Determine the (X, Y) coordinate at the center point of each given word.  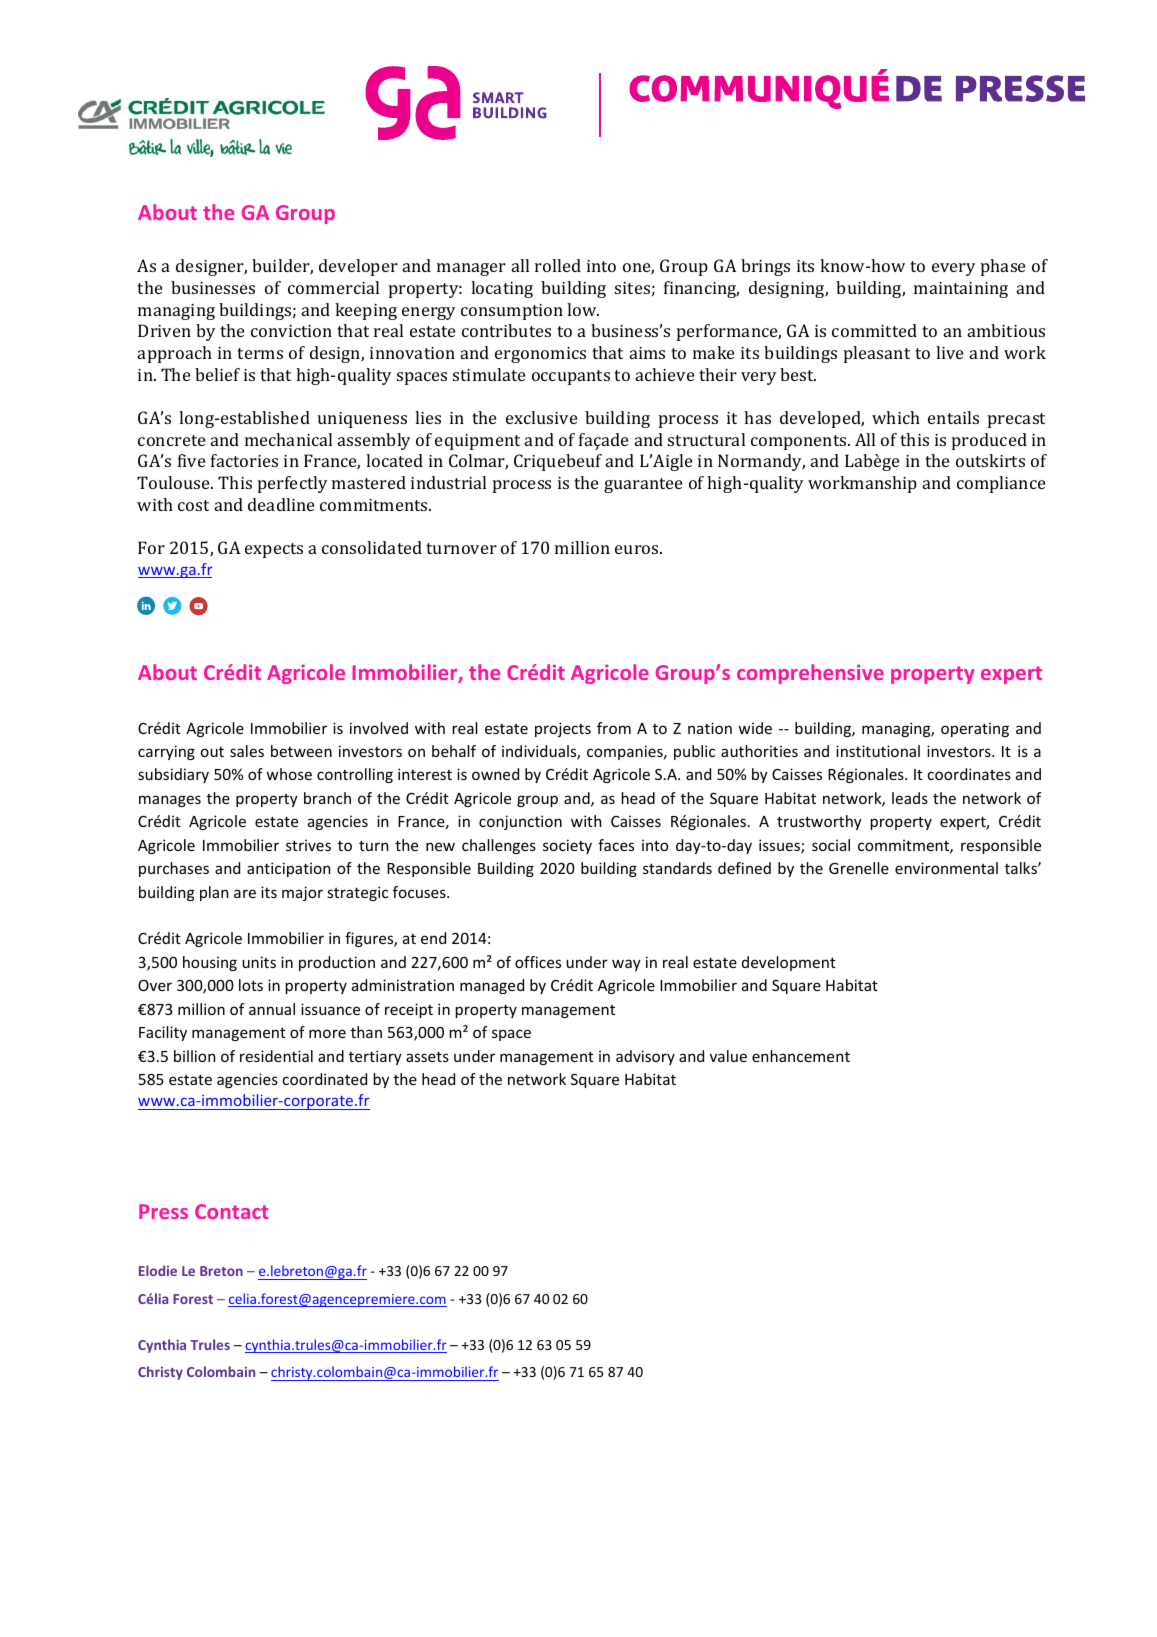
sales (247, 751)
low (583, 309)
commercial (333, 287)
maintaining (961, 290)
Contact (232, 1211)
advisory (645, 1057)
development (789, 963)
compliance (1001, 484)
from (614, 728)
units (259, 962)
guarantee (643, 485)
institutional (878, 751)
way (626, 965)
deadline (281, 504)
